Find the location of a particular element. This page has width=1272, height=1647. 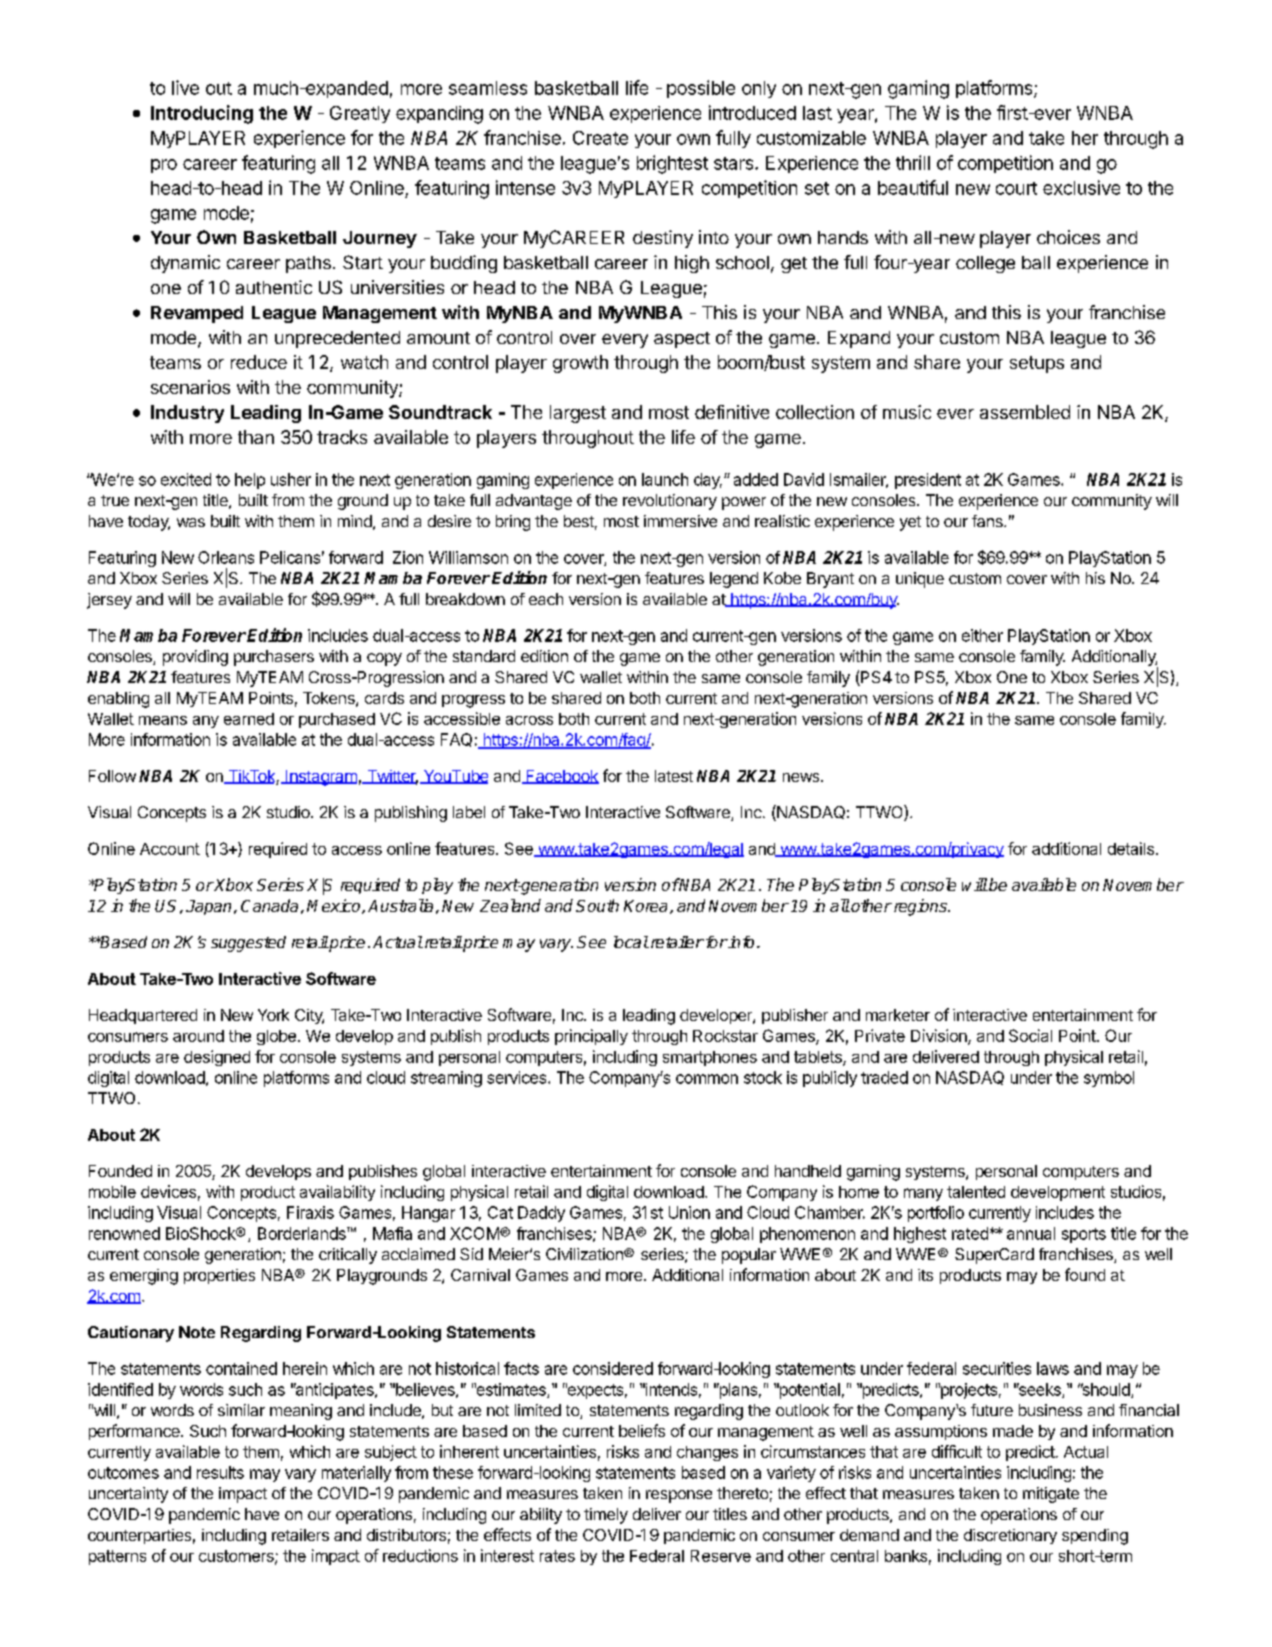

Create is located at coordinates (600, 138).
